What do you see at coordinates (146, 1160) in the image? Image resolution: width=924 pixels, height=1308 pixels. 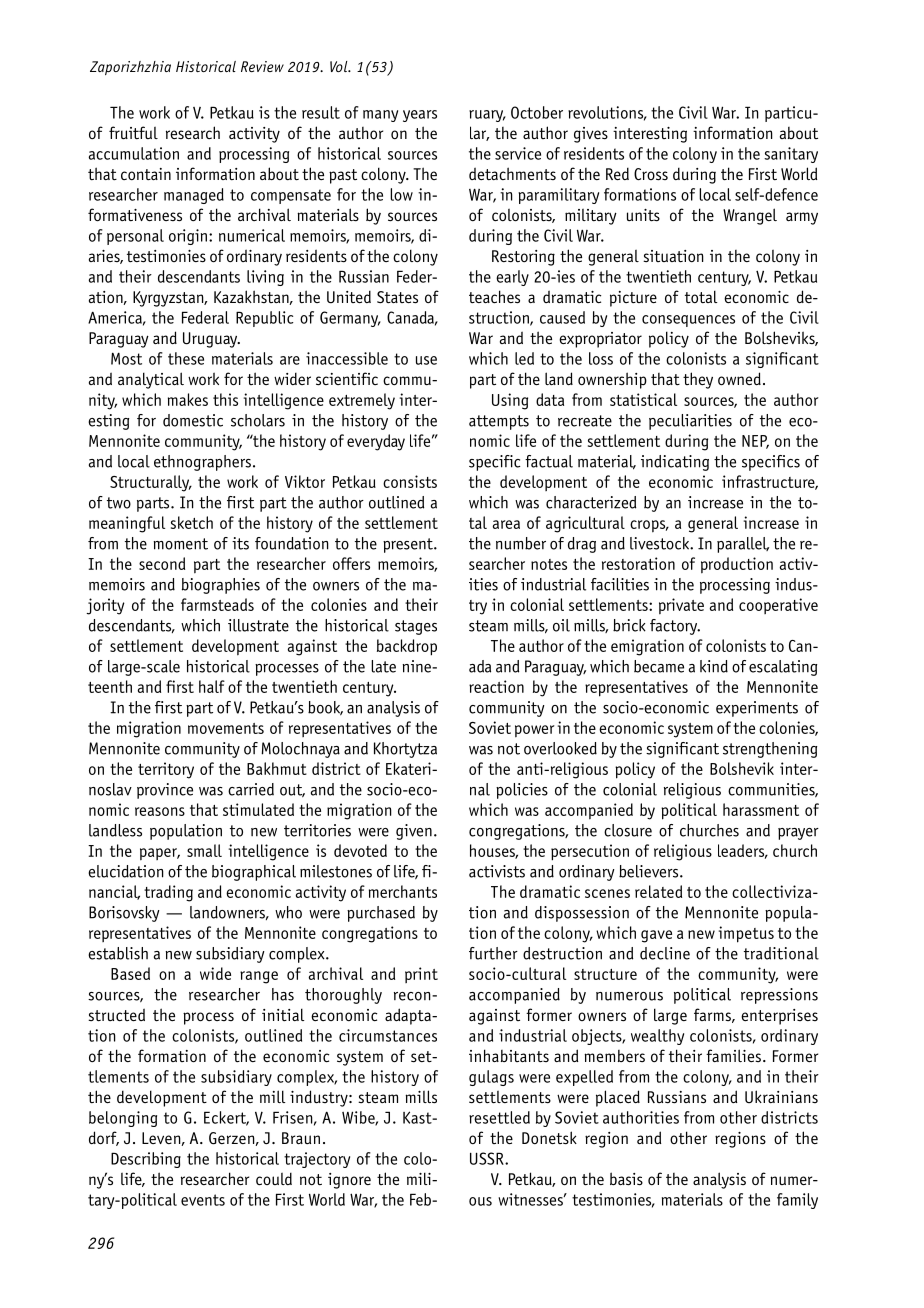 I see `Describing` at bounding box center [146, 1160].
